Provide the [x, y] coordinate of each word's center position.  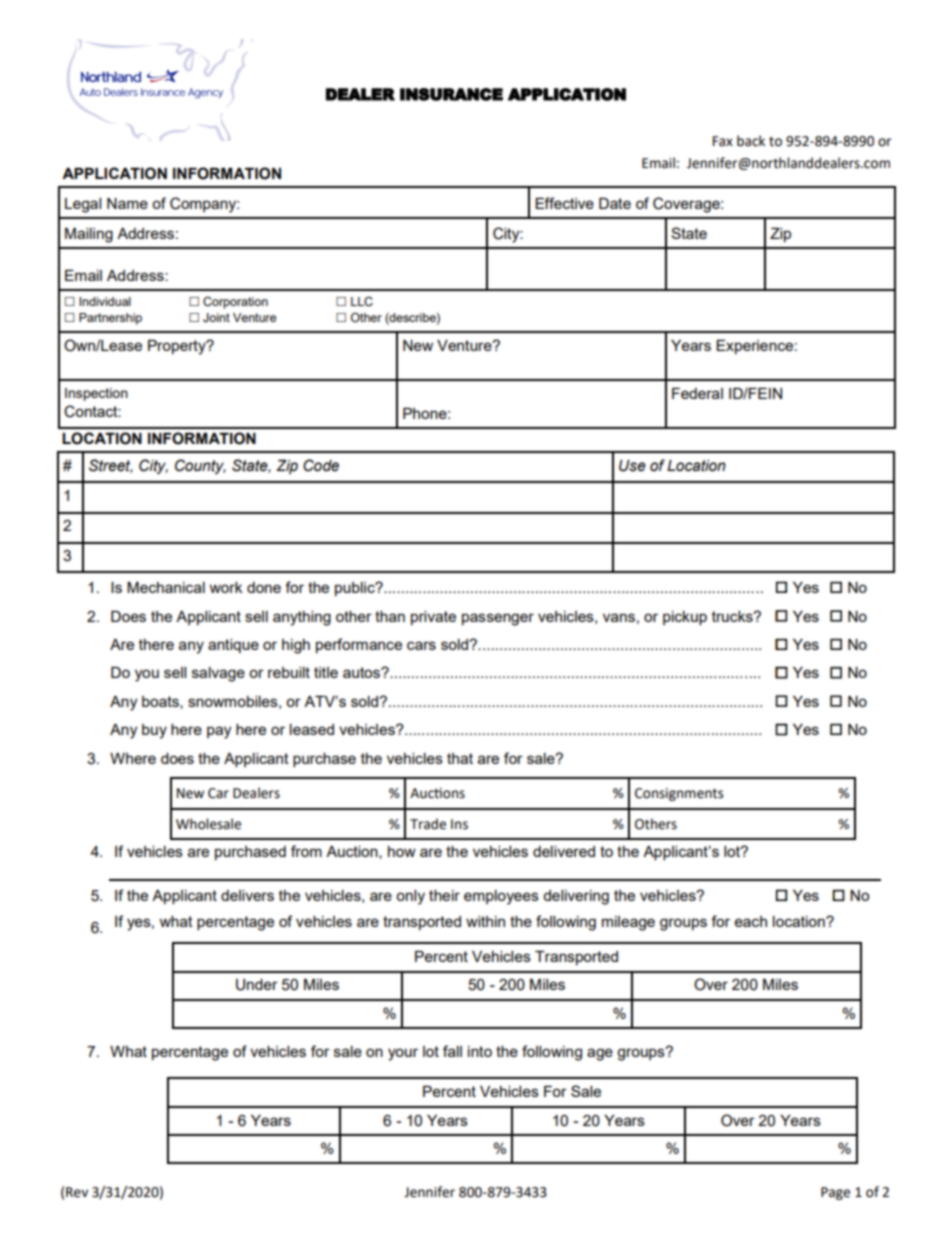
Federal [697, 393]
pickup [685, 618]
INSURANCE [451, 94]
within [485, 921]
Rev [77, 1192]
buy [154, 731]
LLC [362, 302]
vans [619, 617]
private [433, 618]
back [751, 141]
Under [257, 985]
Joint [216, 317]
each [751, 921]
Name [127, 203]
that [460, 758]
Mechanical [166, 587]
